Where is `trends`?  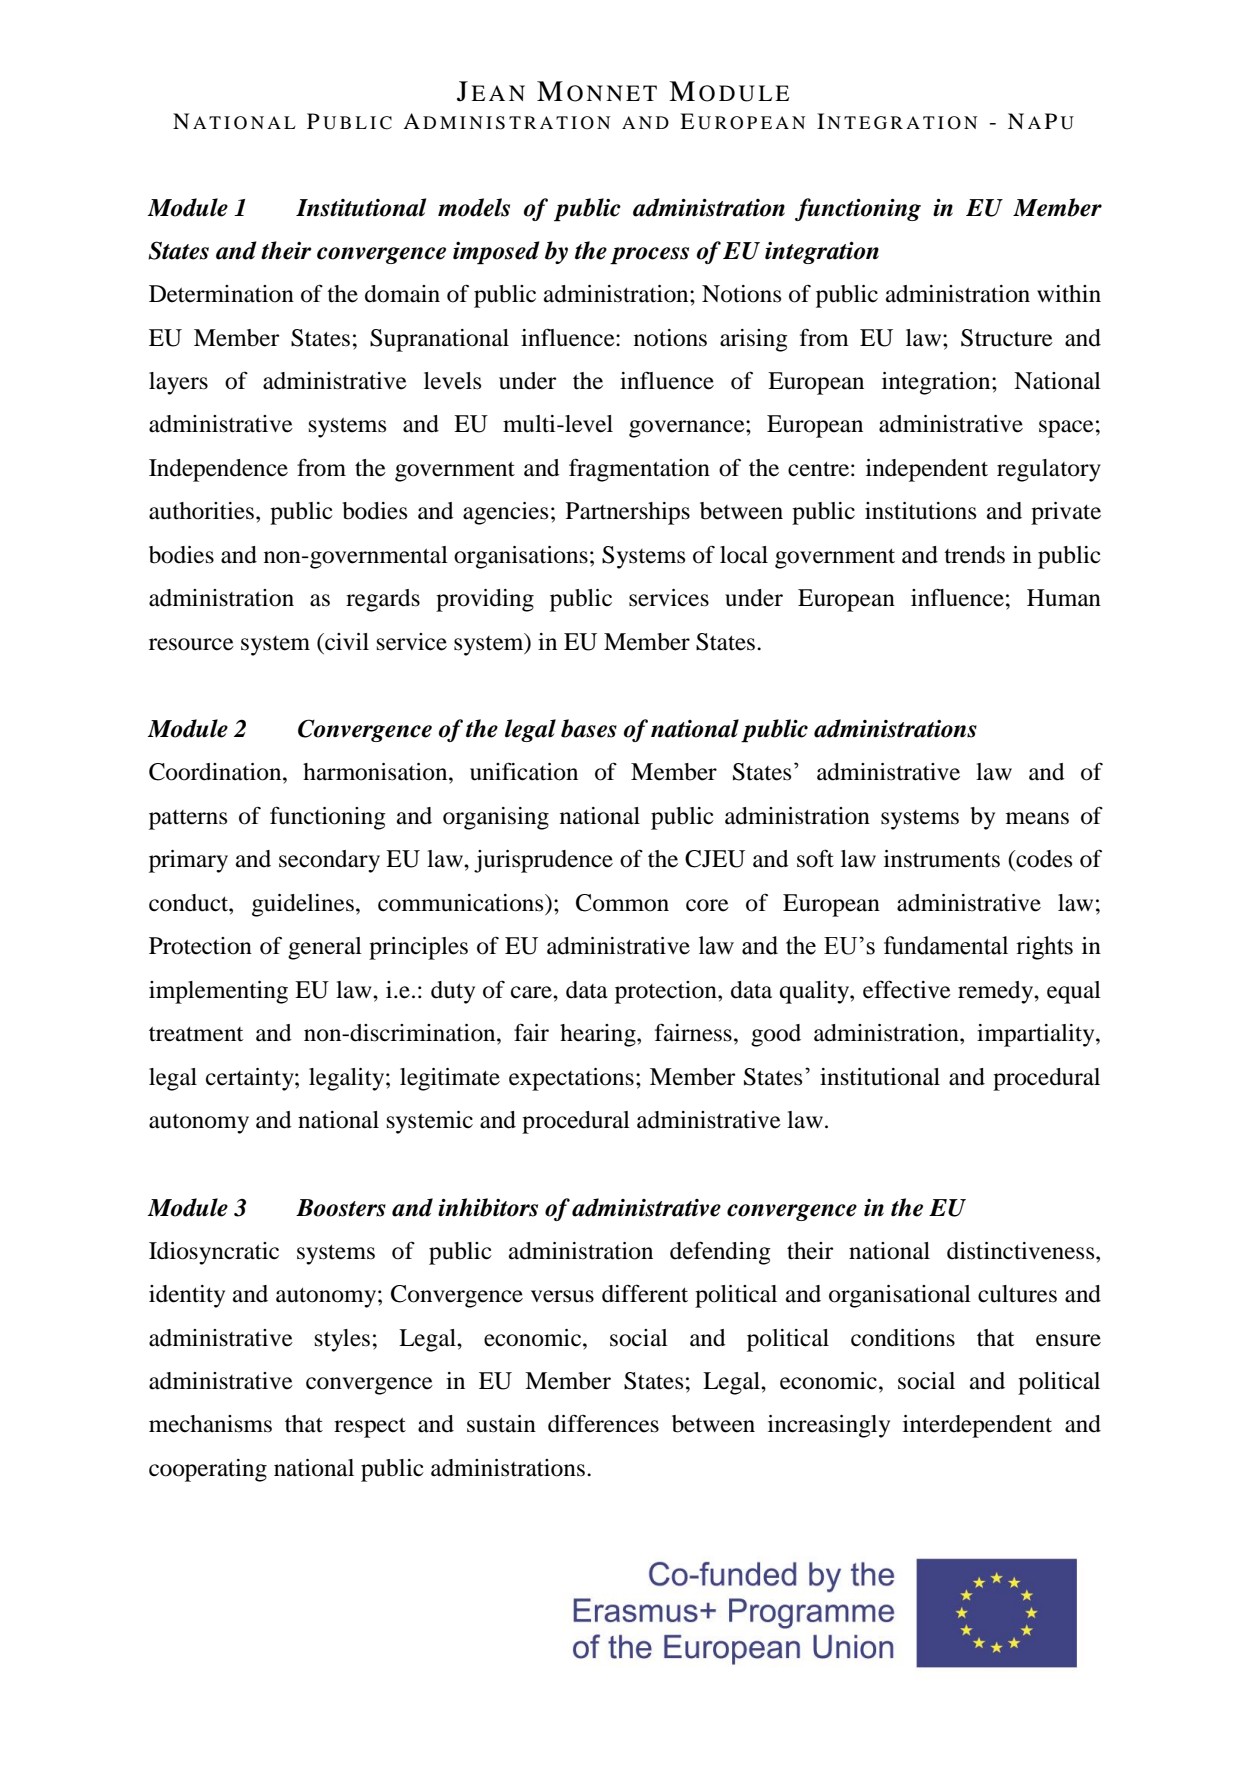
trends is located at coordinates (974, 555).
